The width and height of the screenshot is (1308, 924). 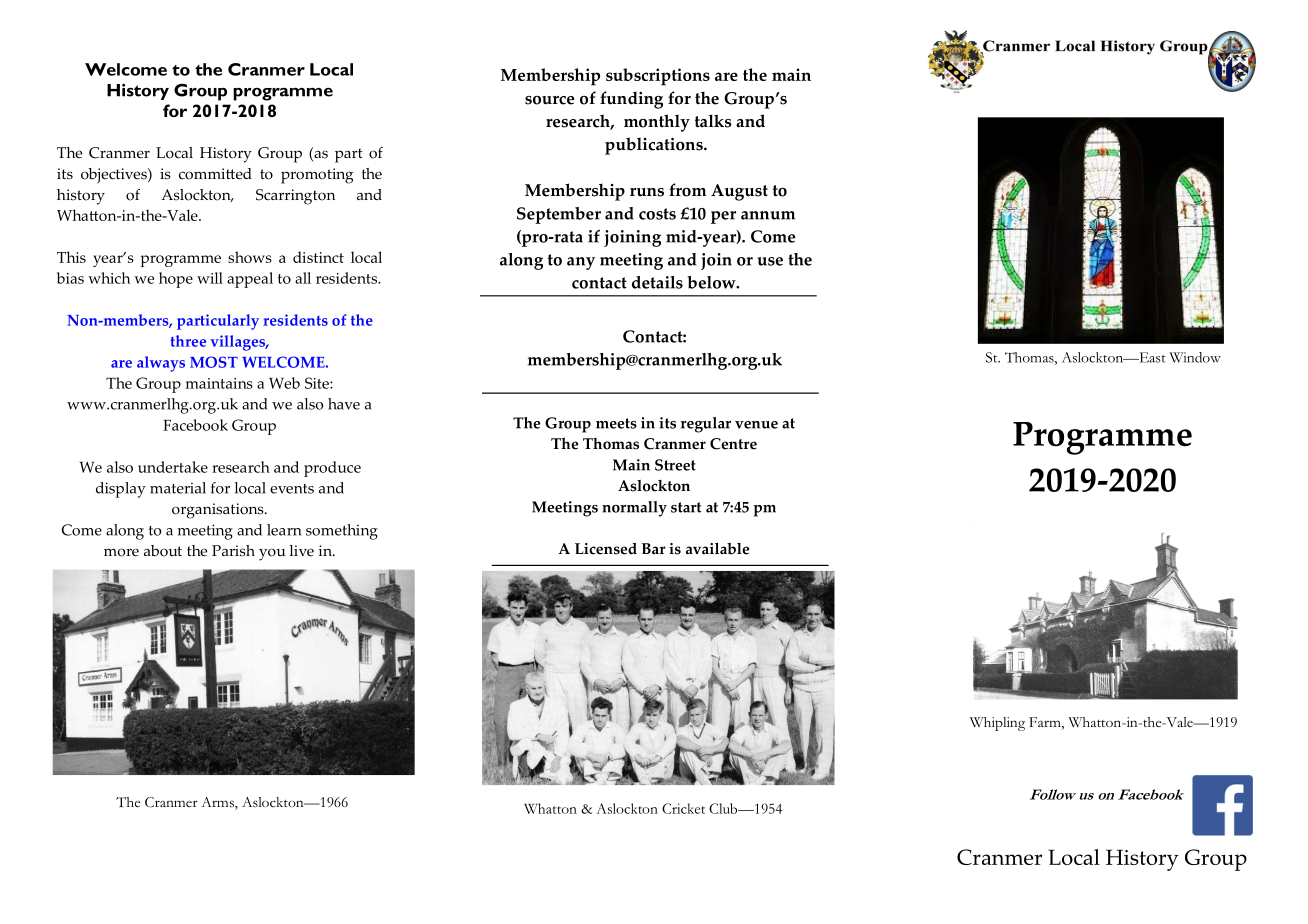 What do you see at coordinates (272, 554) in the screenshot?
I see `you` at bounding box center [272, 554].
